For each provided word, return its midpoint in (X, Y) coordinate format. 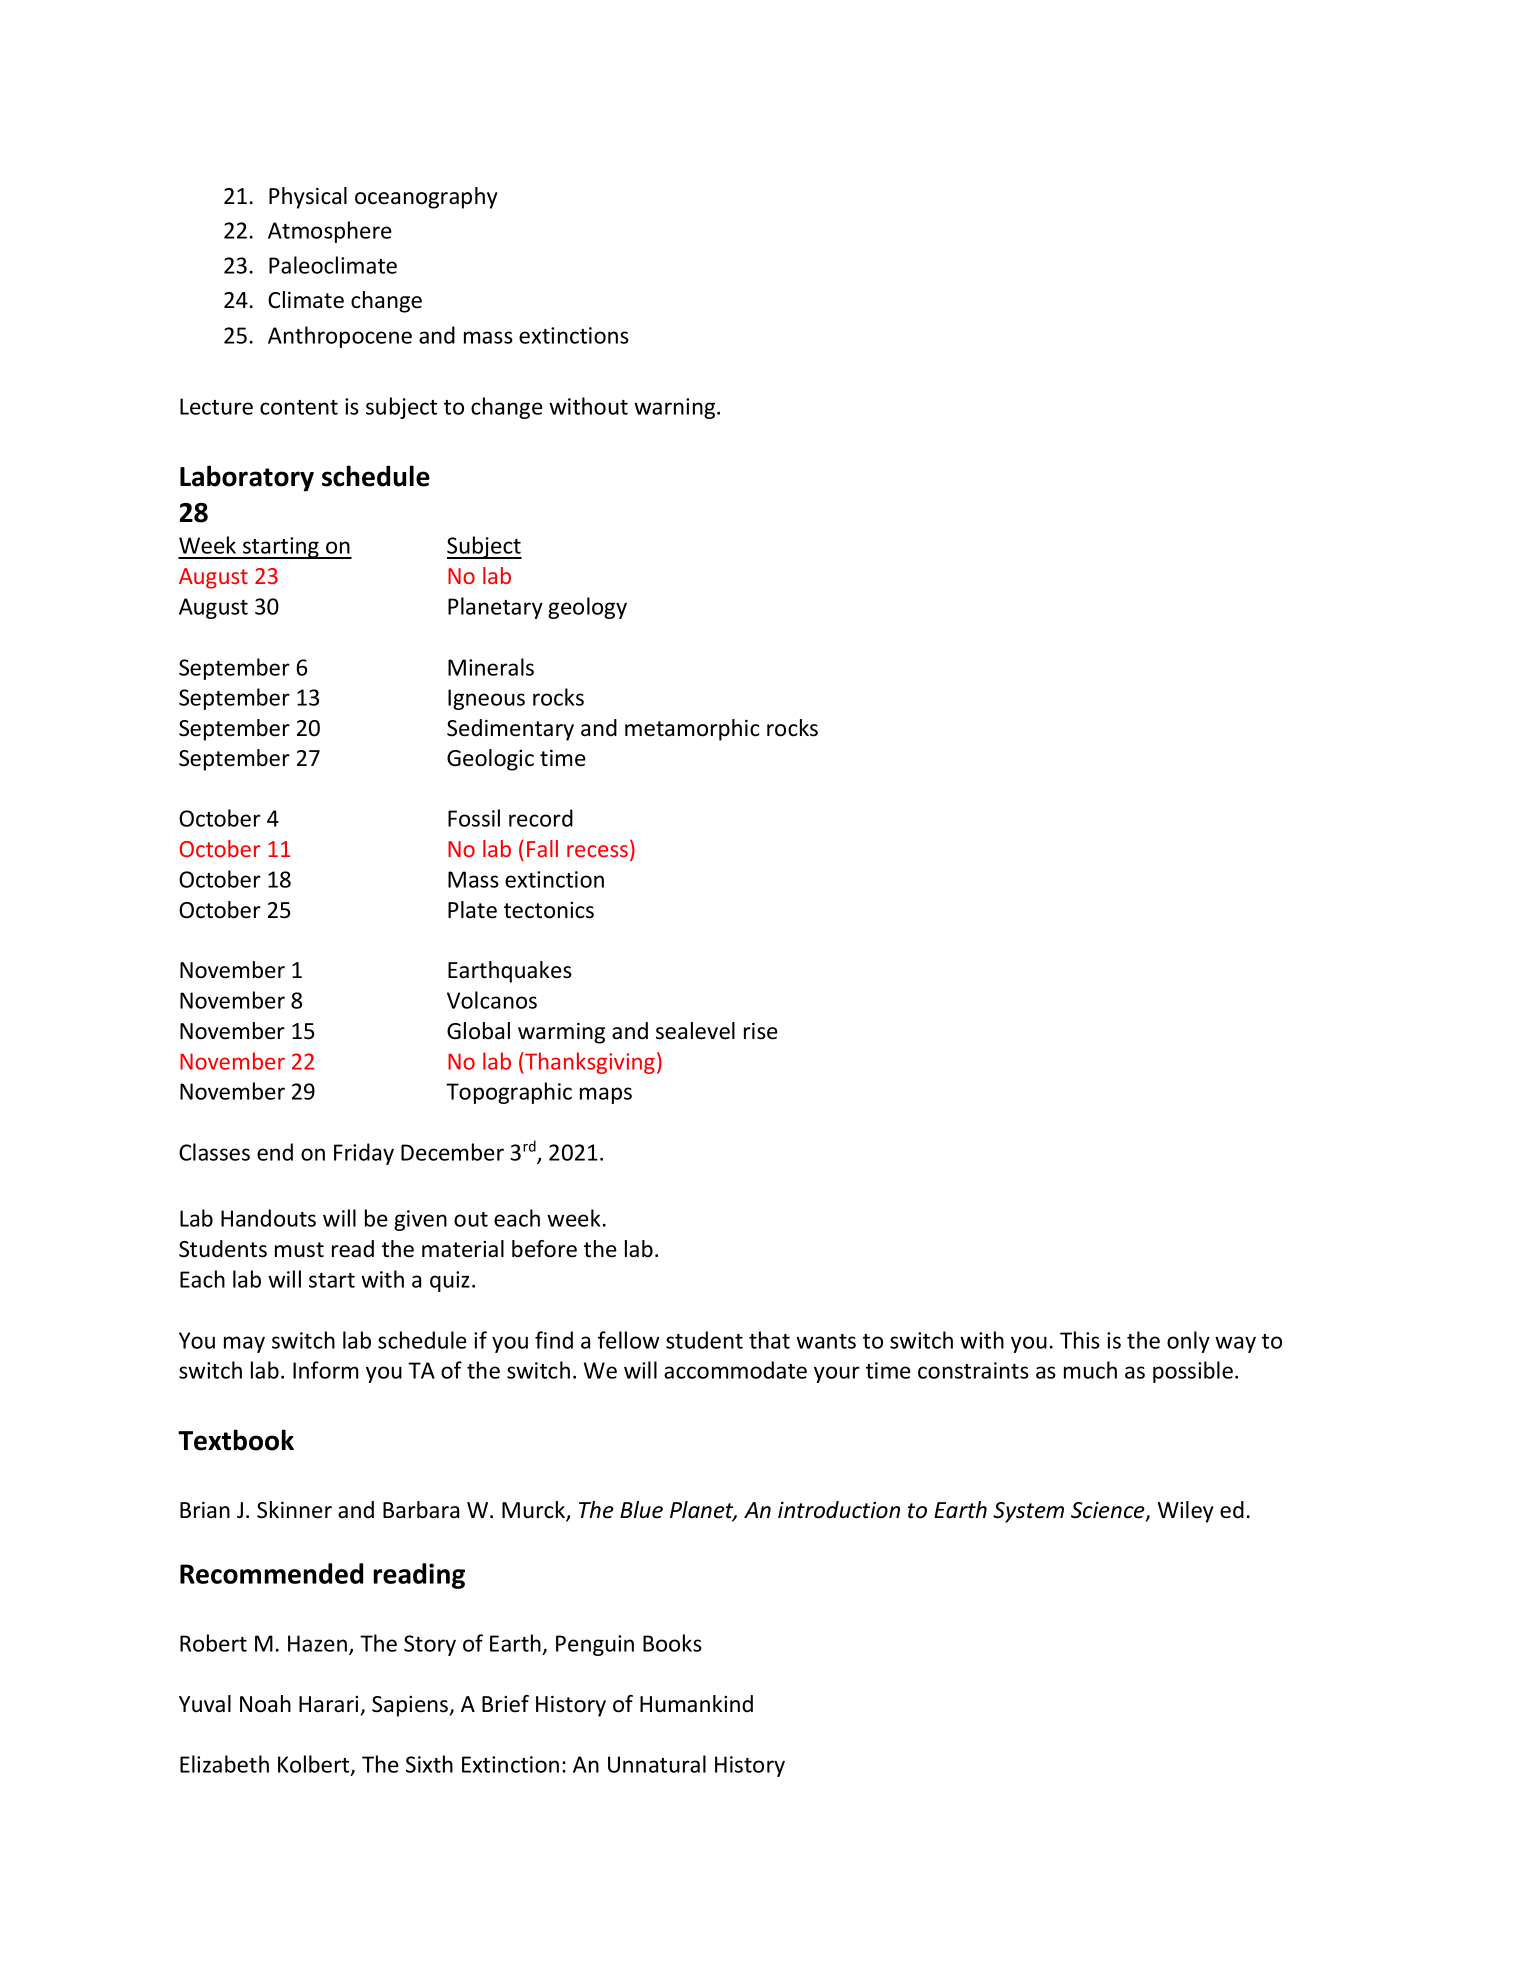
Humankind (696, 1704)
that (769, 1340)
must (299, 1250)
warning (676, 408)
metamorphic (692, 730)
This (1080, 1340)
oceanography (426, 198)
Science (1109, 1511)
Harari (328, 1704)
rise (761, 1031)
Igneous (486, 699)
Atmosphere (330, 232)
